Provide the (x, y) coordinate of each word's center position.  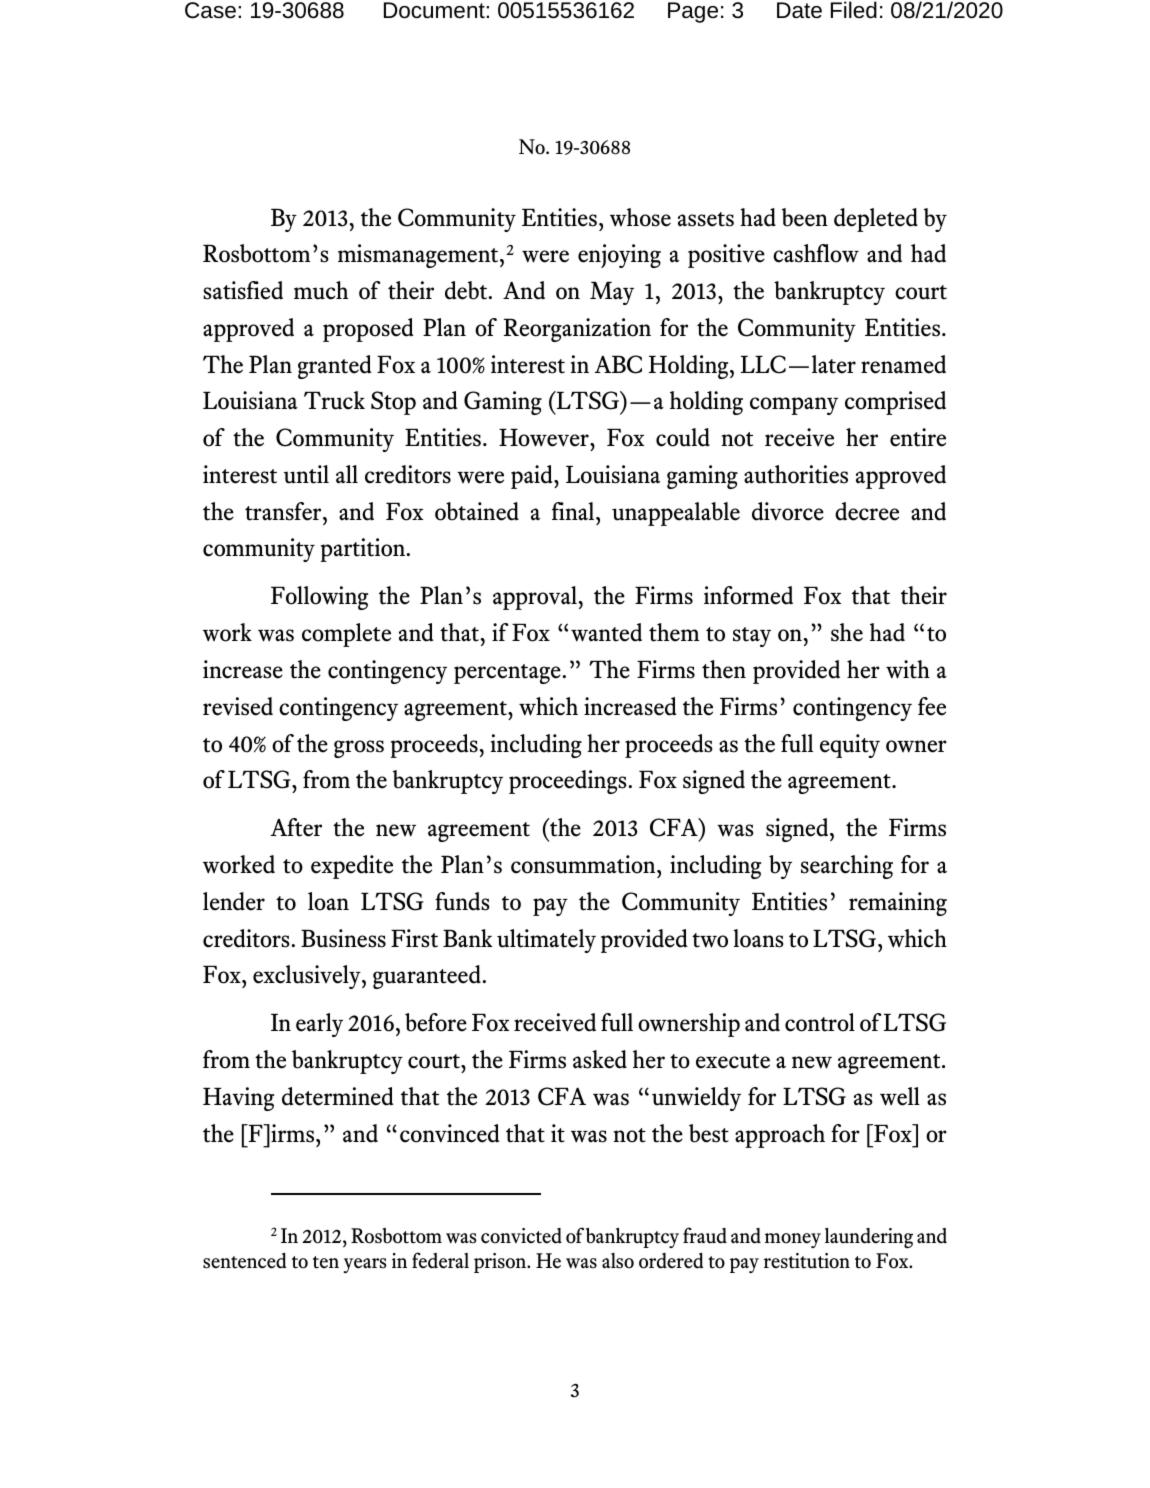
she (847, 632)
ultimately (546, 941)
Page (693, 12)
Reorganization (577, 330)
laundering (869, 1238)
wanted (606, 632)
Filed (854, 10)
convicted (521, 1236)
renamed (903, 364)
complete (346, 635)
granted (335, 367)
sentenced (245, 1261)
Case (210, 10)
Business (343, 938)
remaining (898, 904)
